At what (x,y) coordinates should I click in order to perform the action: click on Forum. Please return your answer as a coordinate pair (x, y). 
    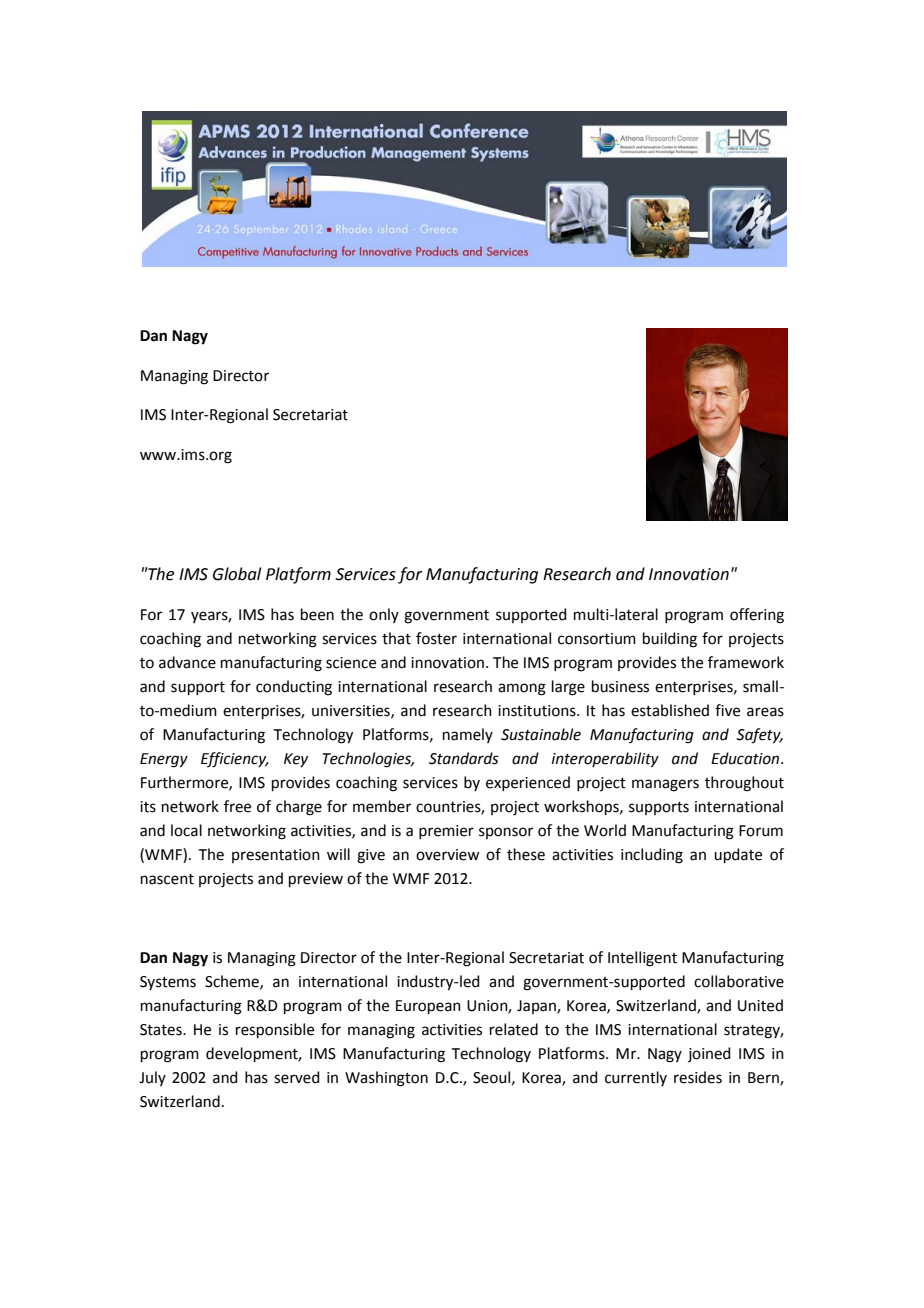
    Looking at the image, I should click on (761, 831).
